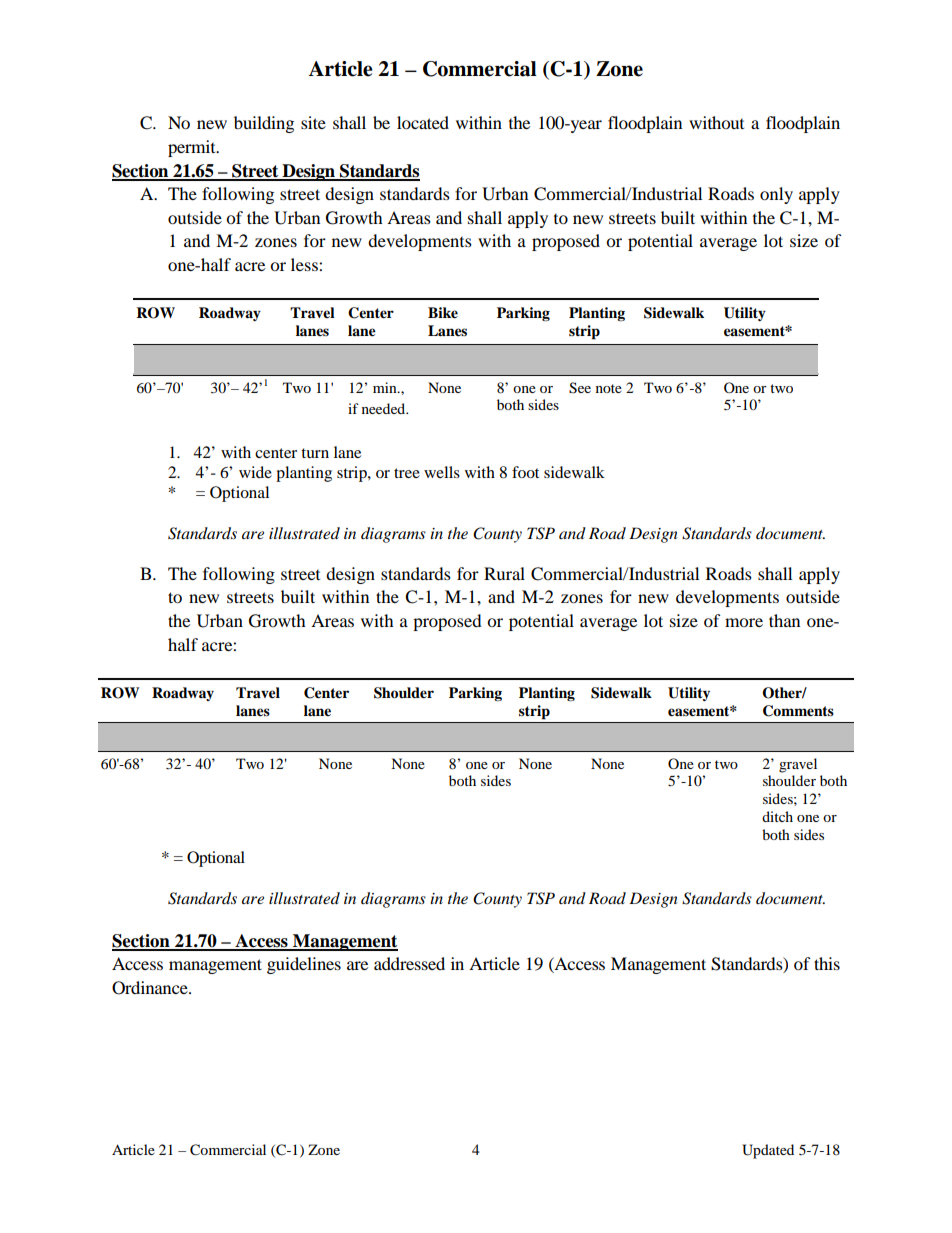 Image resolution: width=952 pixels, height=1233 pixels. Describe the element at coordinates (304, 965) in the image. I see `guidelines` at that location.
